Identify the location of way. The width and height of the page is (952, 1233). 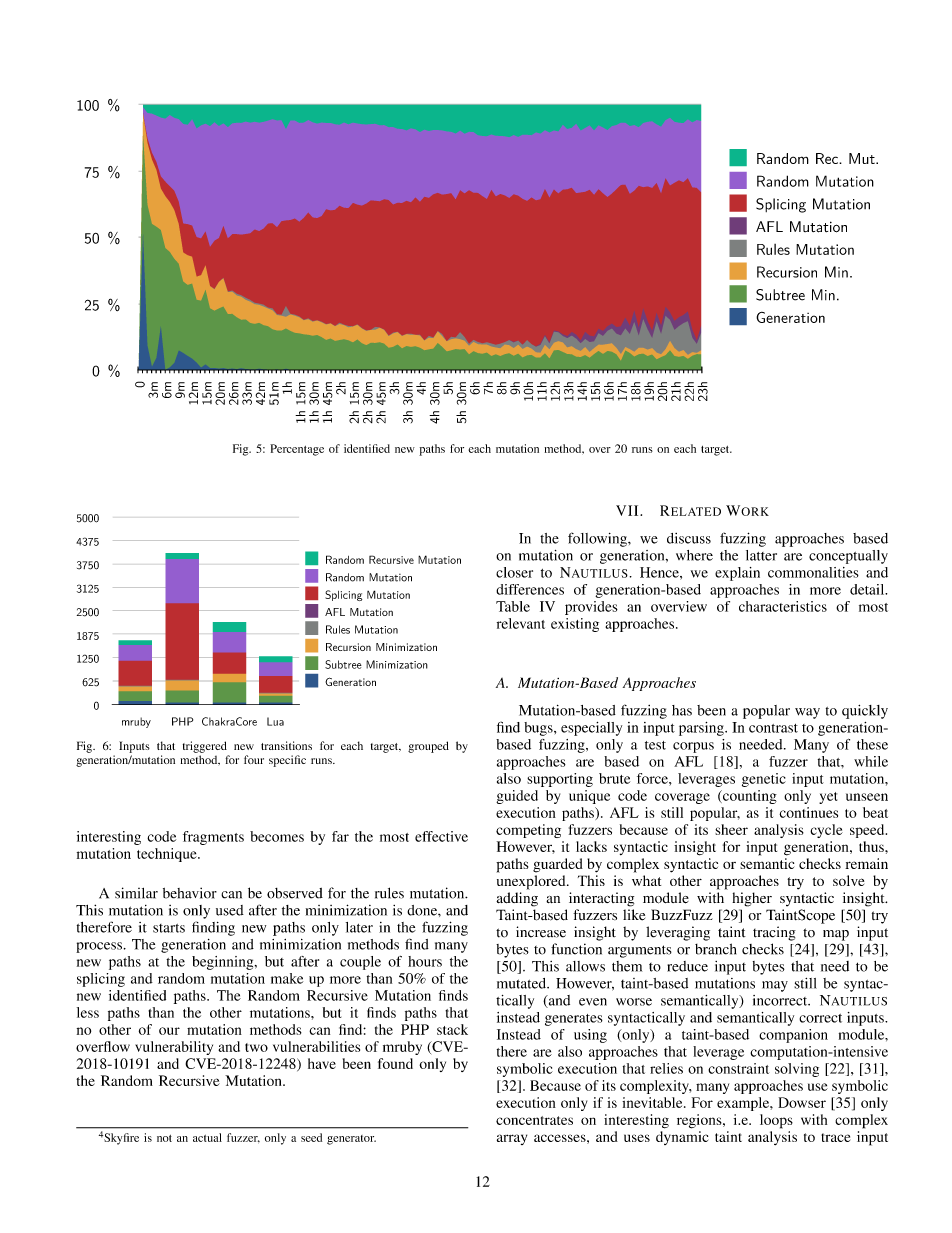
(807, 713).
